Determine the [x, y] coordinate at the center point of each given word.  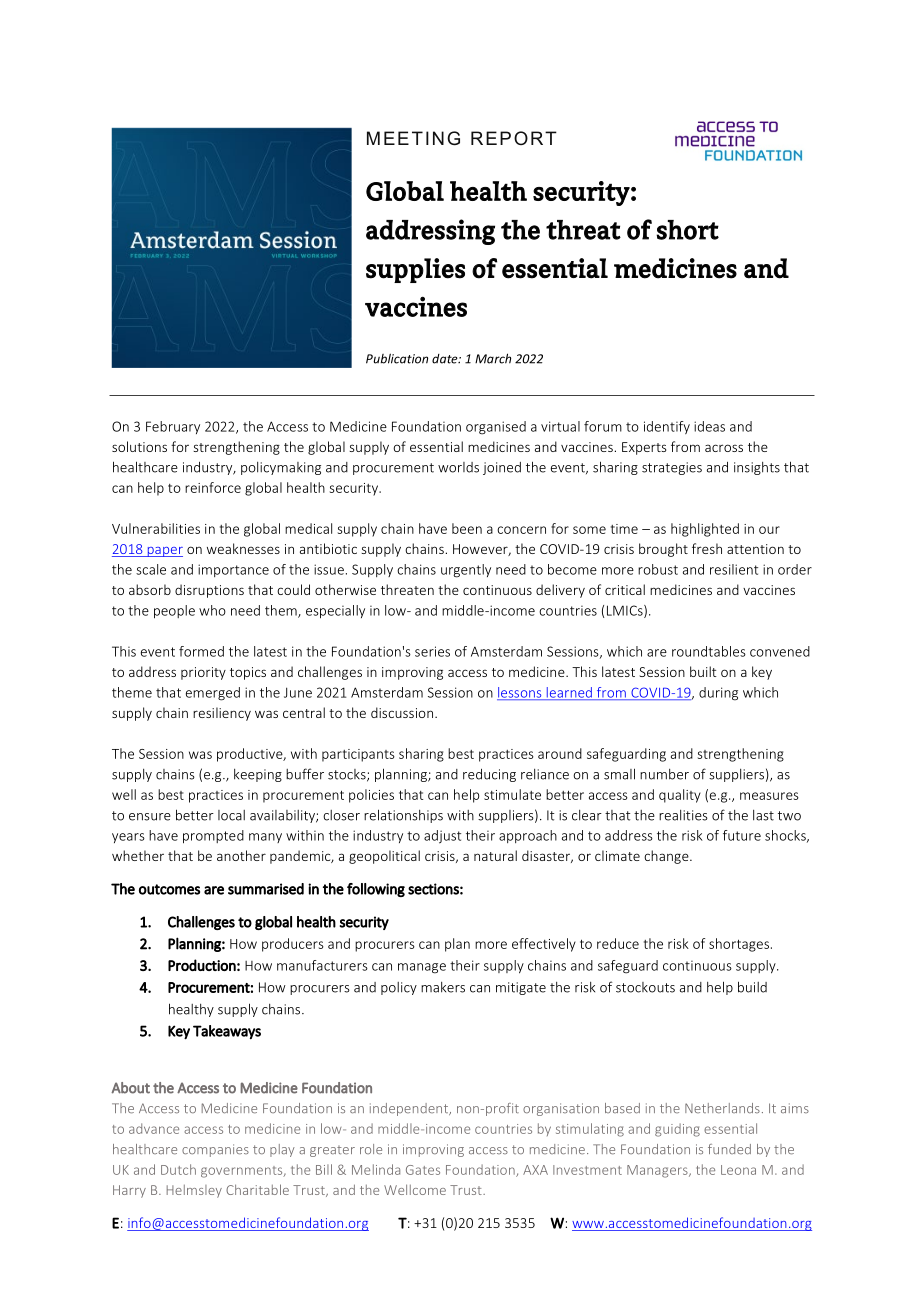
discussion [402, 712]
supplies [415, 270]
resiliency [222, 714]
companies [215, 1150]
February [173, 427]
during [718, 694]
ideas [709, 426]
